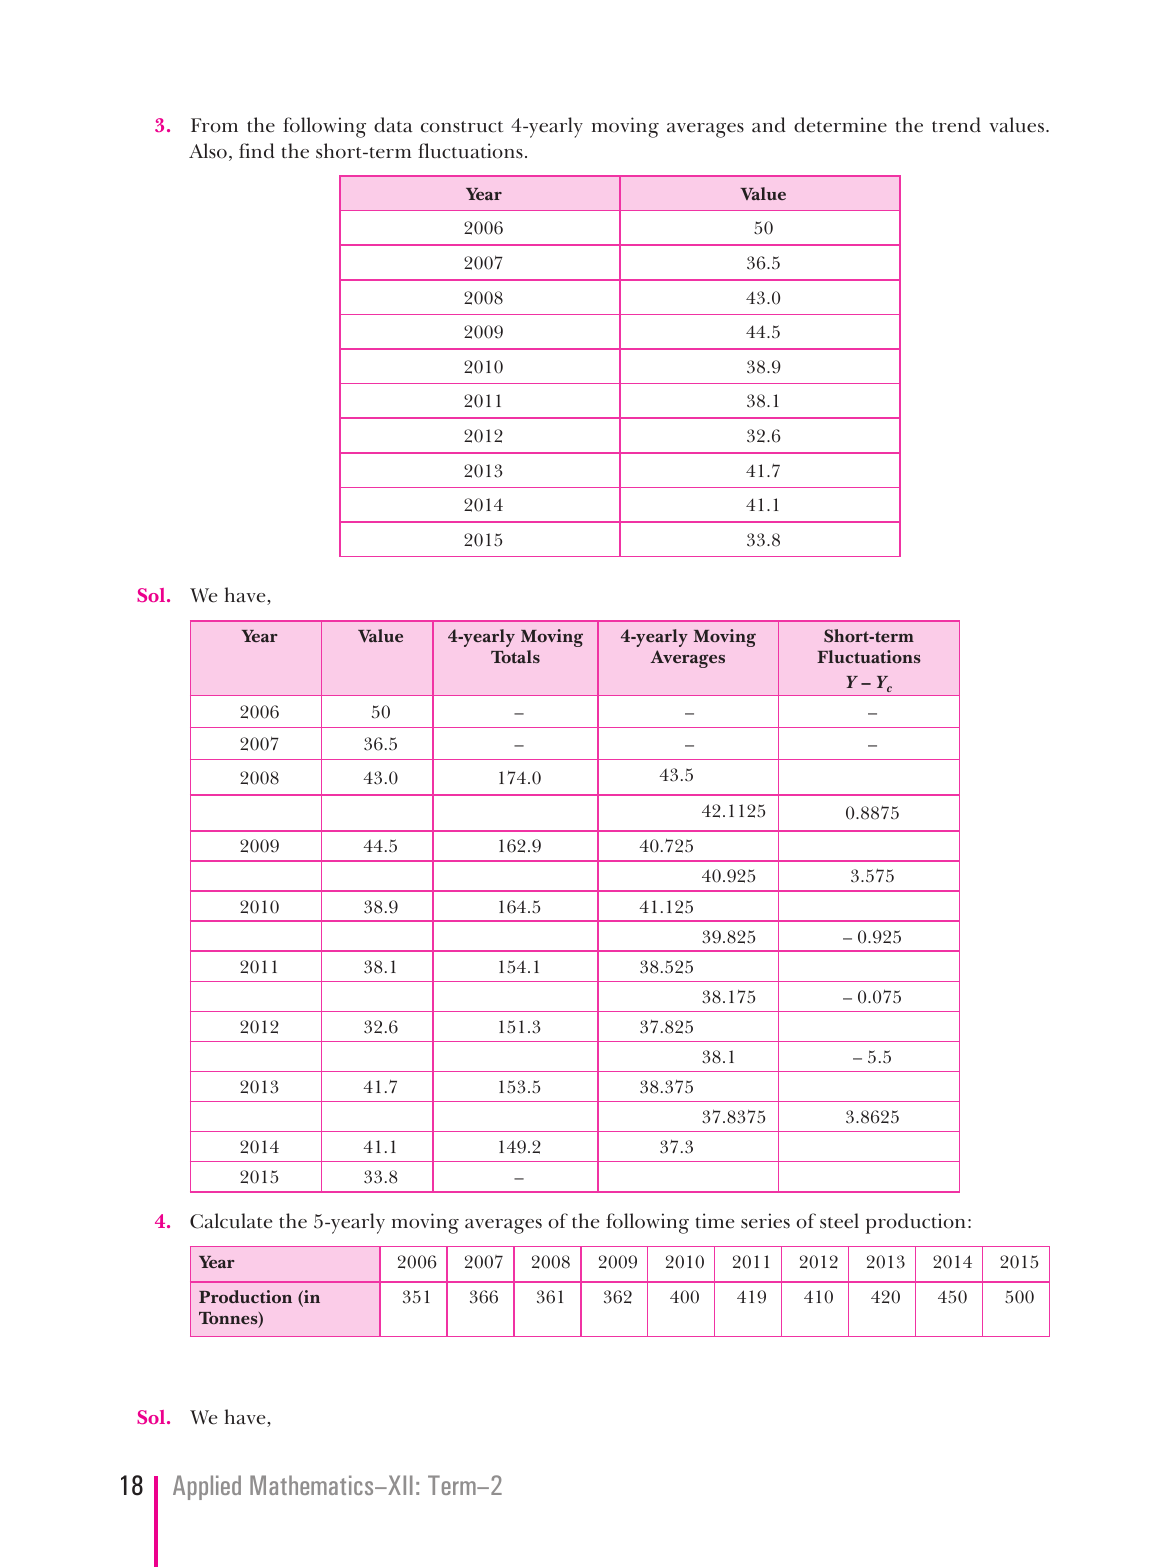  I want to click on steel, so click(839, 1221).
